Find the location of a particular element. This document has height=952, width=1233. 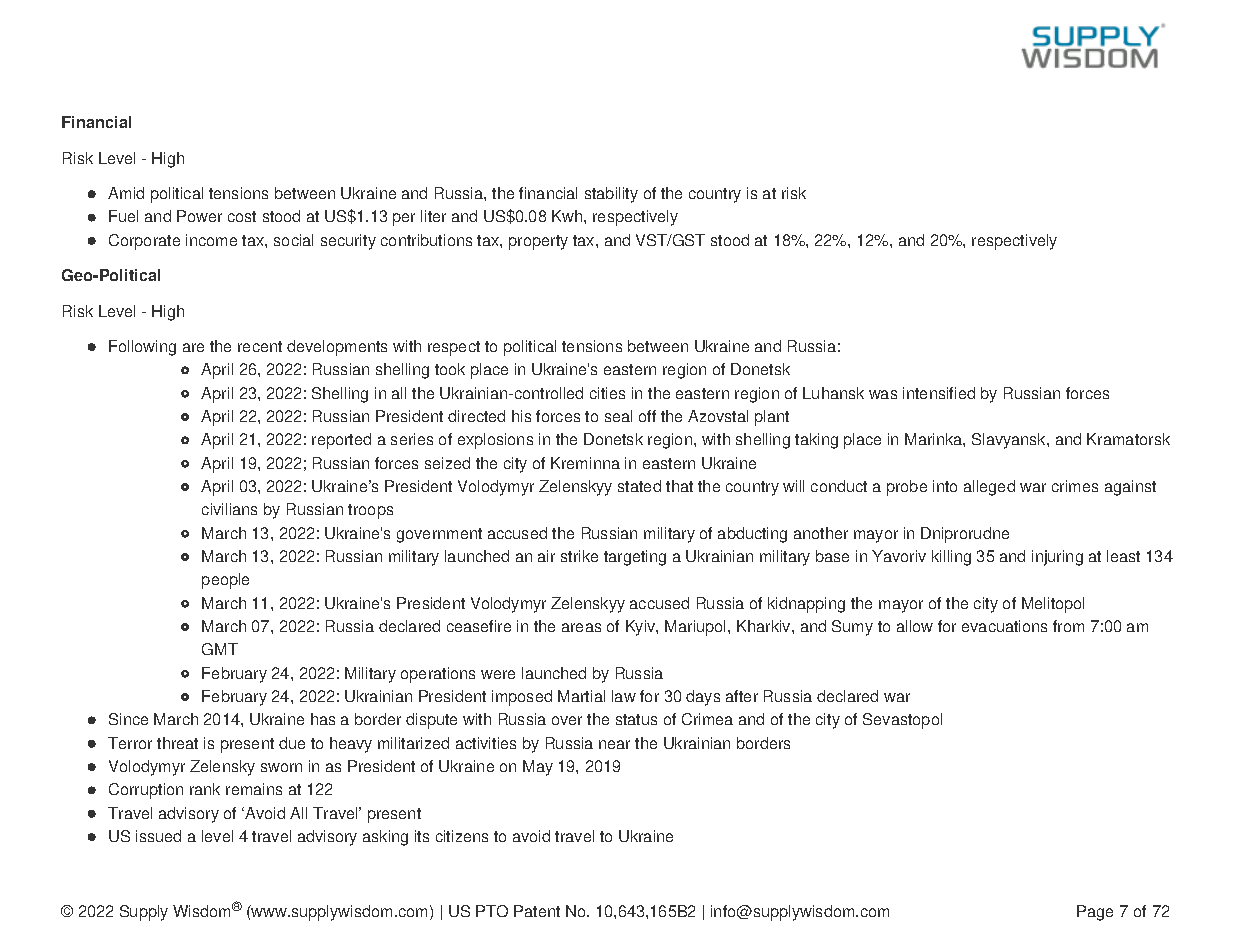

injuring is located at coordinates (1057, 558).
